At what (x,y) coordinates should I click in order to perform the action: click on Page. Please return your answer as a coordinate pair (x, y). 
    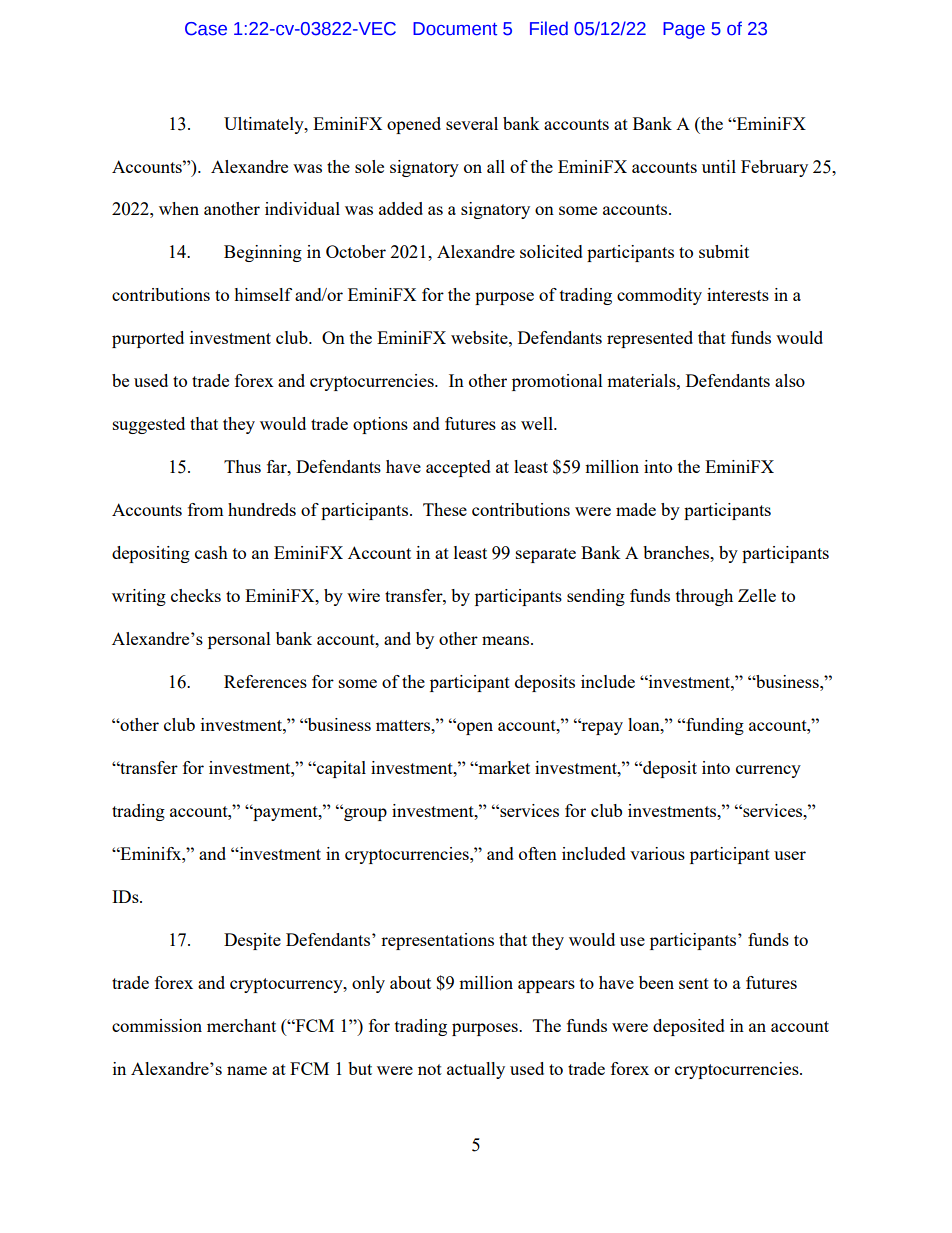
    Looking at the image, I should click on (684, 30).
